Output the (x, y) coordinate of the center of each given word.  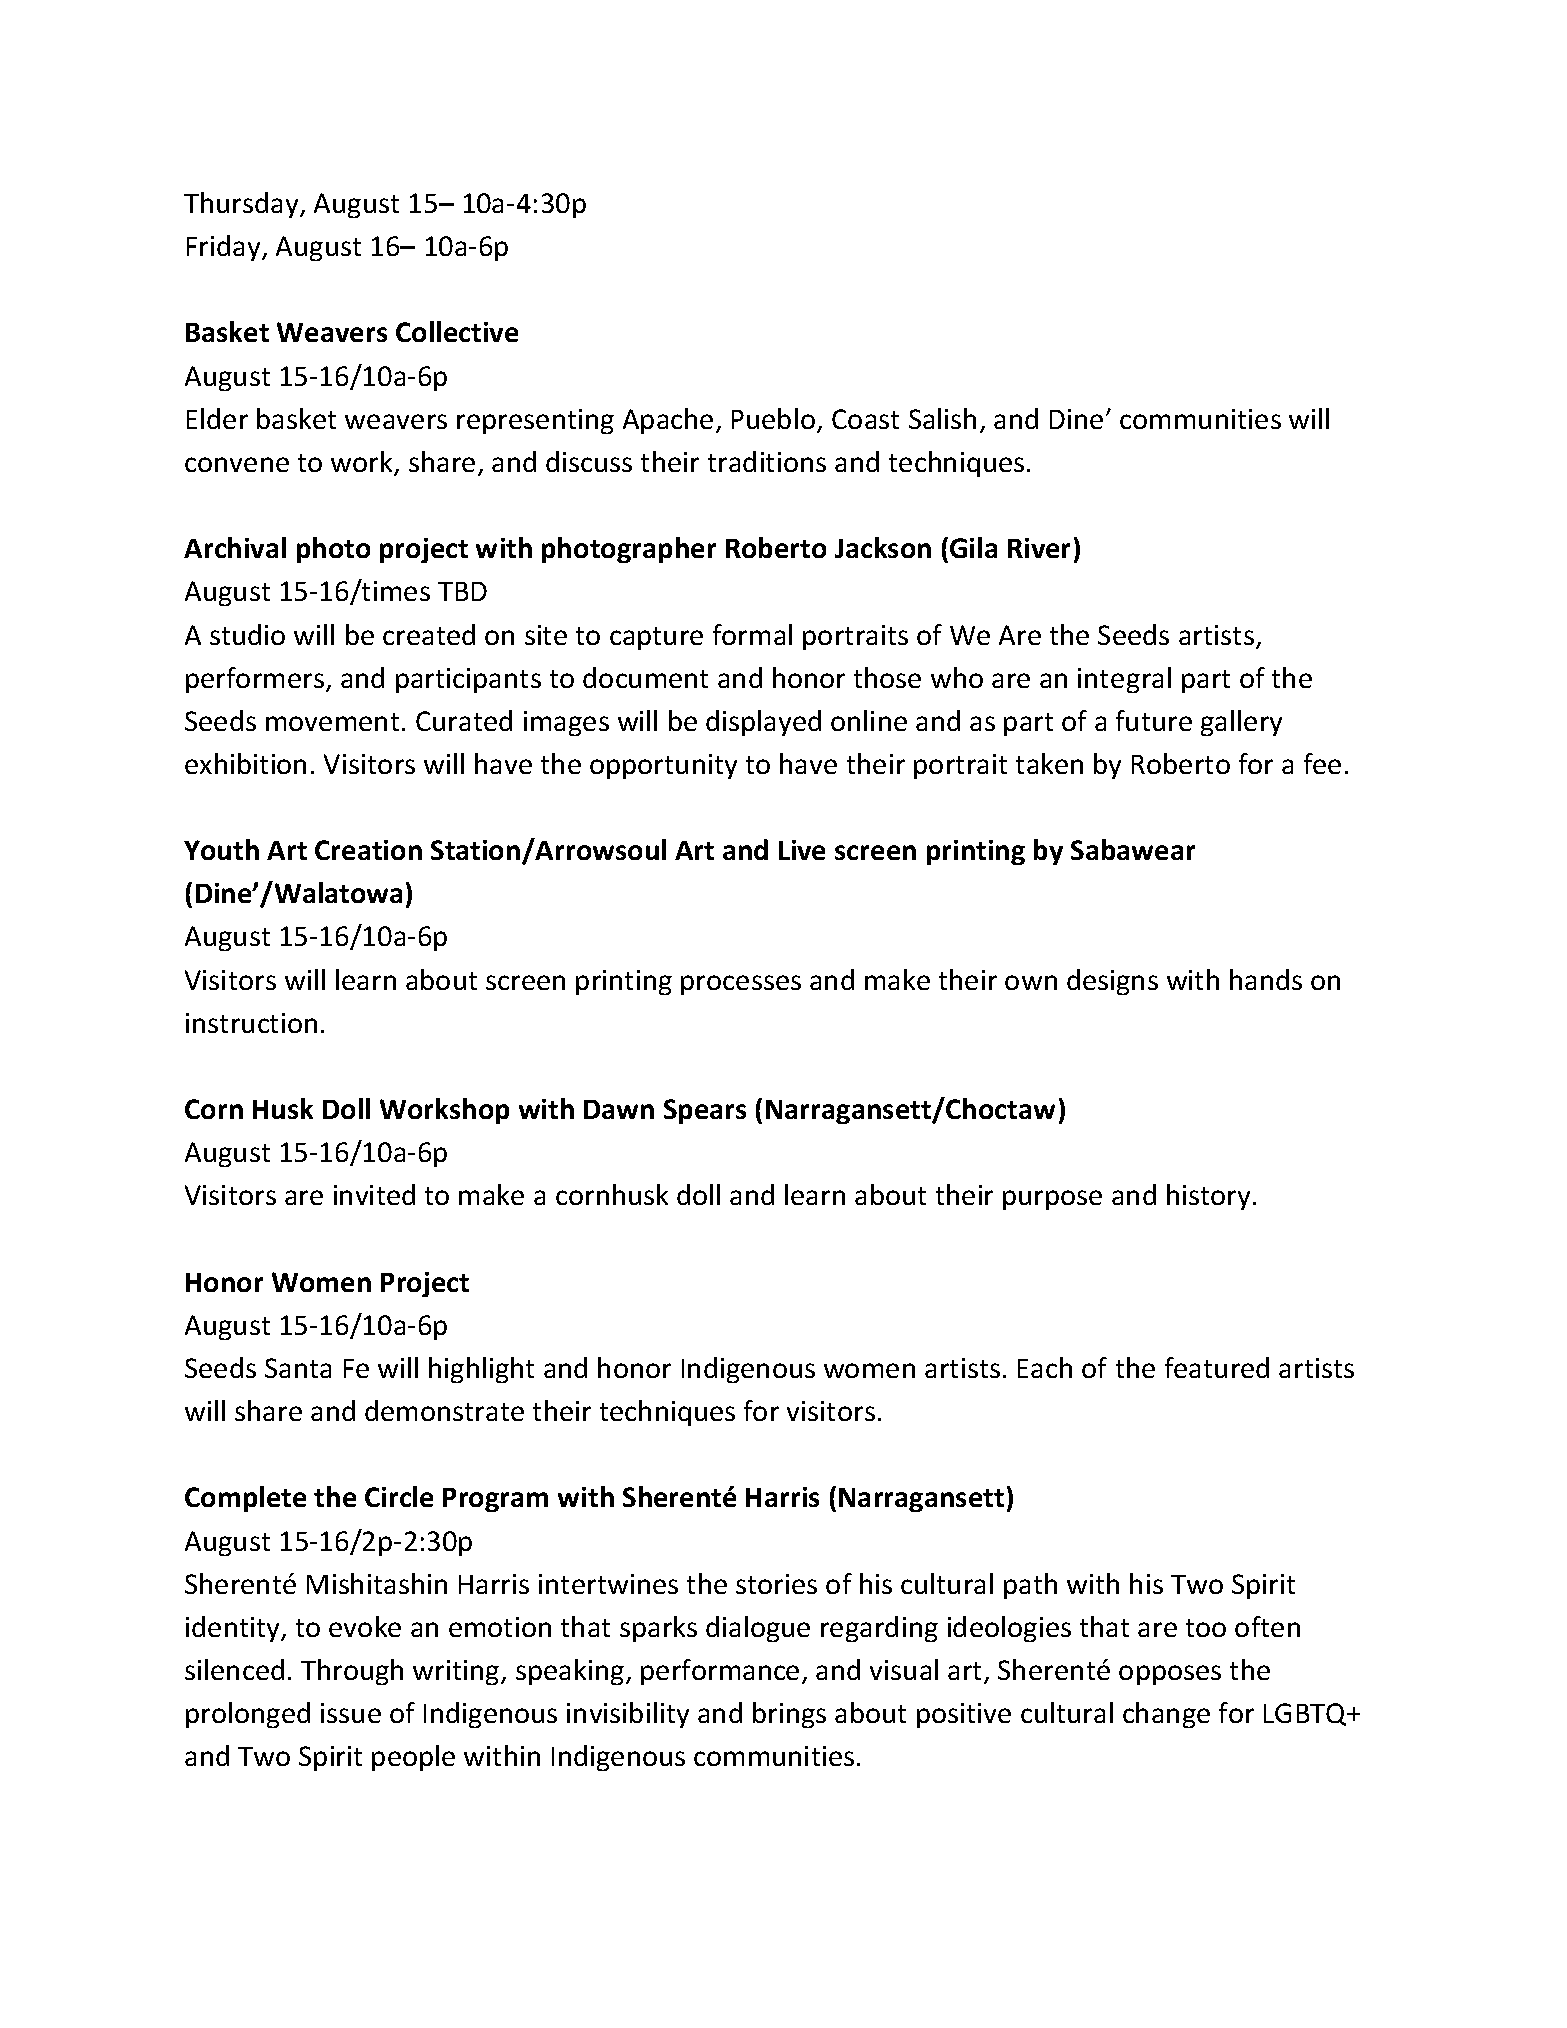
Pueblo (773, 418)
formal (752, 634)
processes (741, 985)
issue (351, 1713)
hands (1266, 979)
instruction (251, 1023)
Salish (942, 418)
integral (1124, 680)
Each (1045, 1367)
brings (789, 1715)
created (429, 634)
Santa (298, 1368)
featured (1217, 1367)
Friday (225, 248)
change (1166, 1715)
